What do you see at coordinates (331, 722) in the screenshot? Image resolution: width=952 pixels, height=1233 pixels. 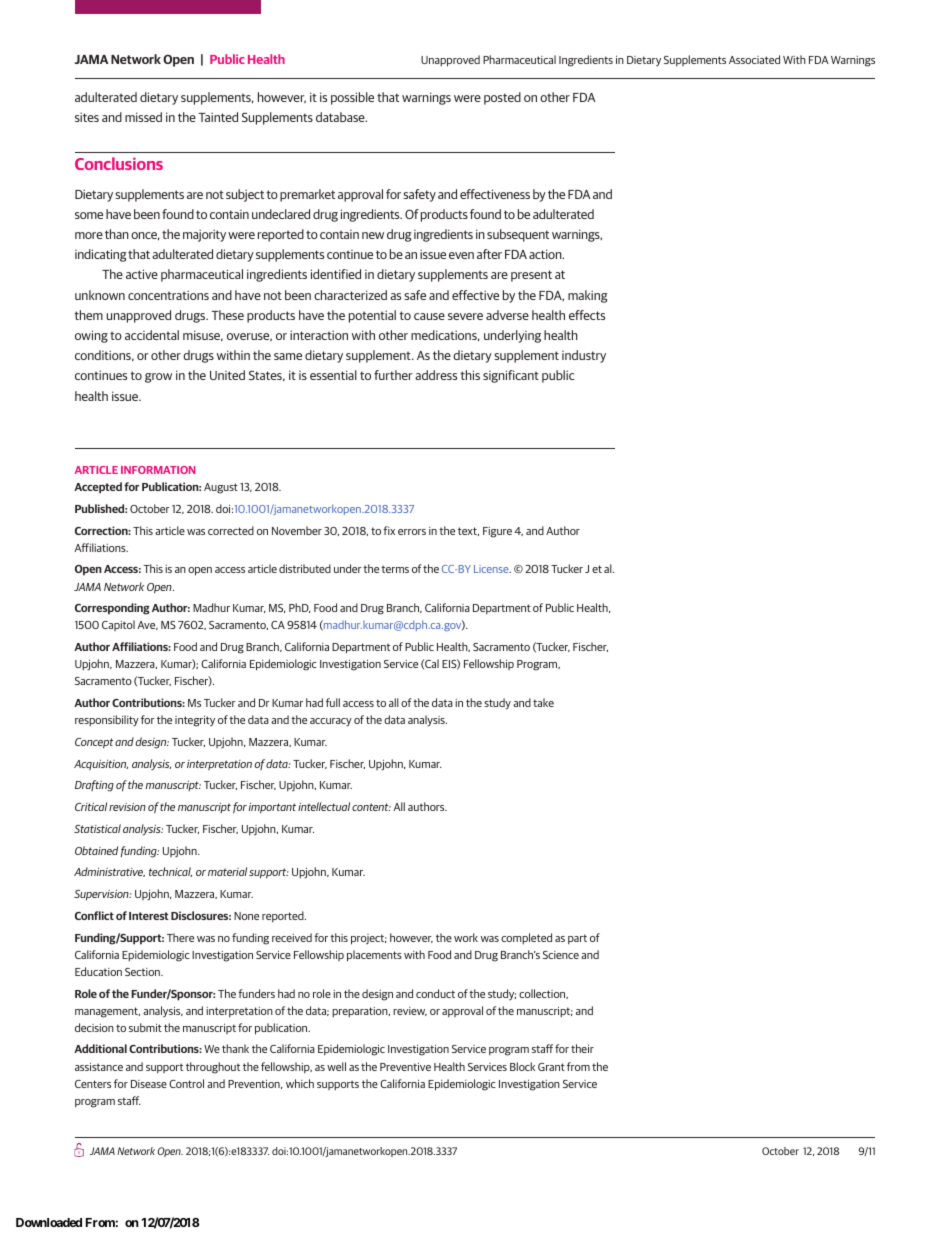 I see `accuracy` at bounding box center [331, 722].
